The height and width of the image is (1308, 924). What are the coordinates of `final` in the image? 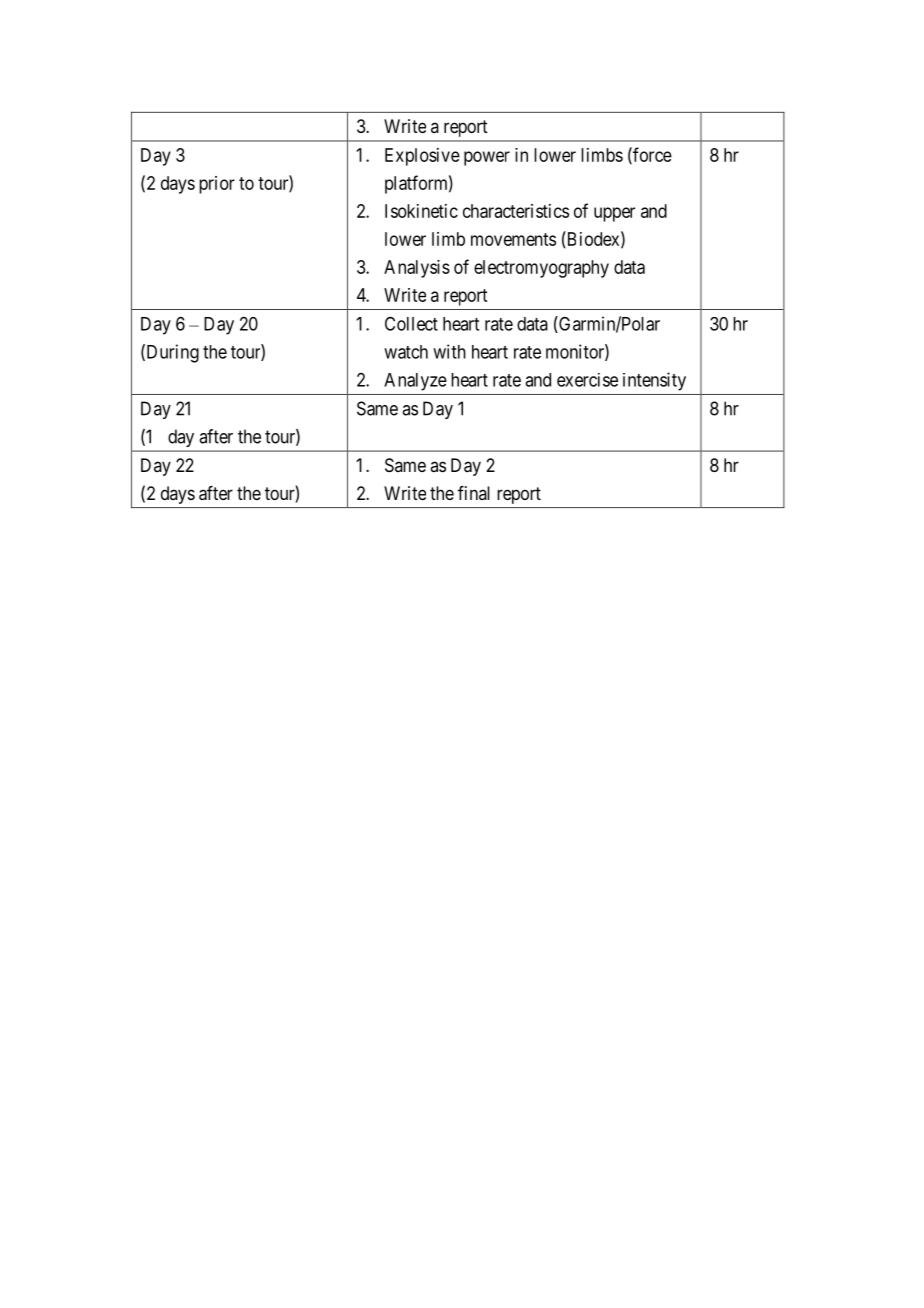 It's located at (474, 493).
